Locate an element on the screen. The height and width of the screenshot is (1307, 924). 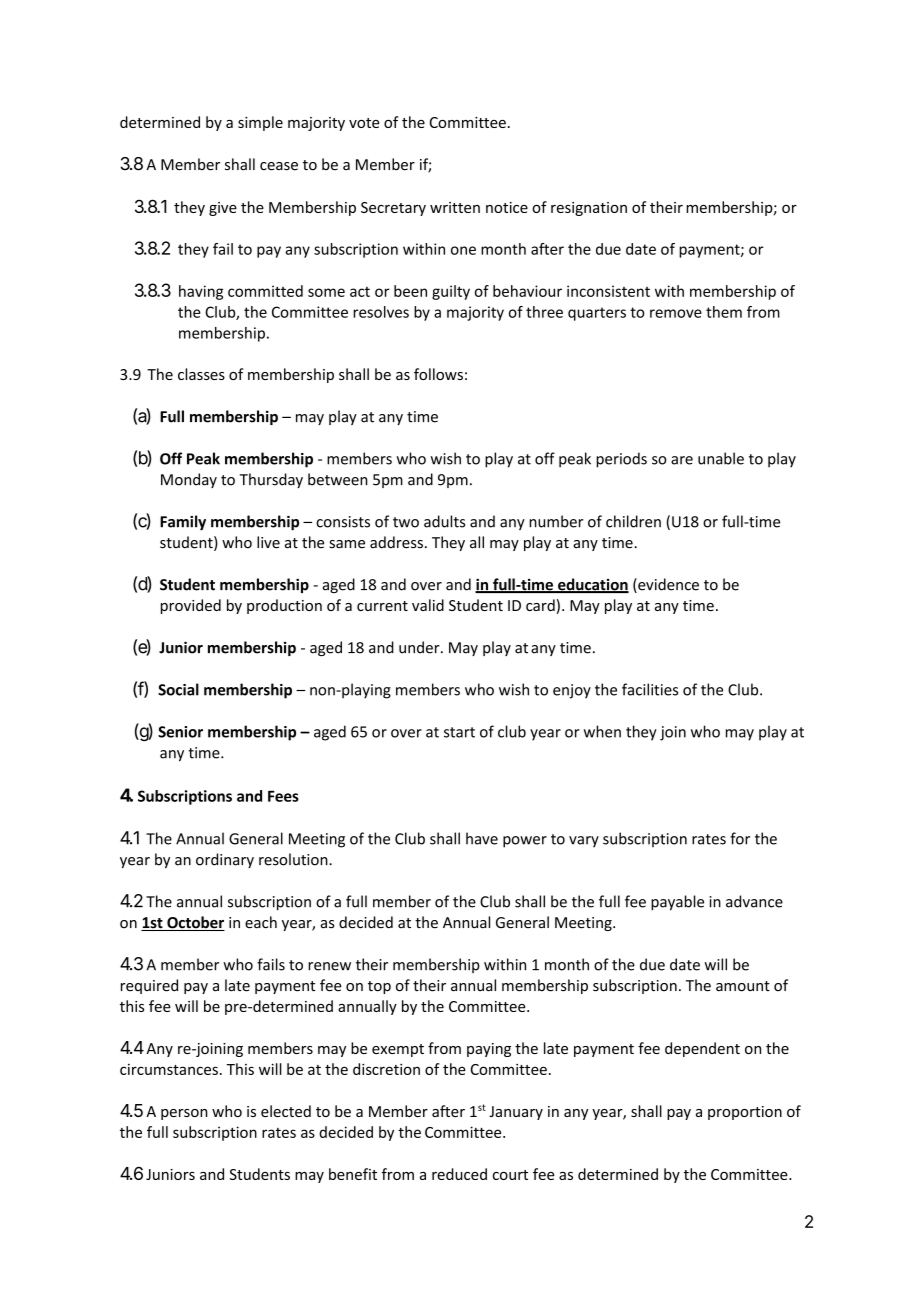
provided is located at coordinates (191, 606).
